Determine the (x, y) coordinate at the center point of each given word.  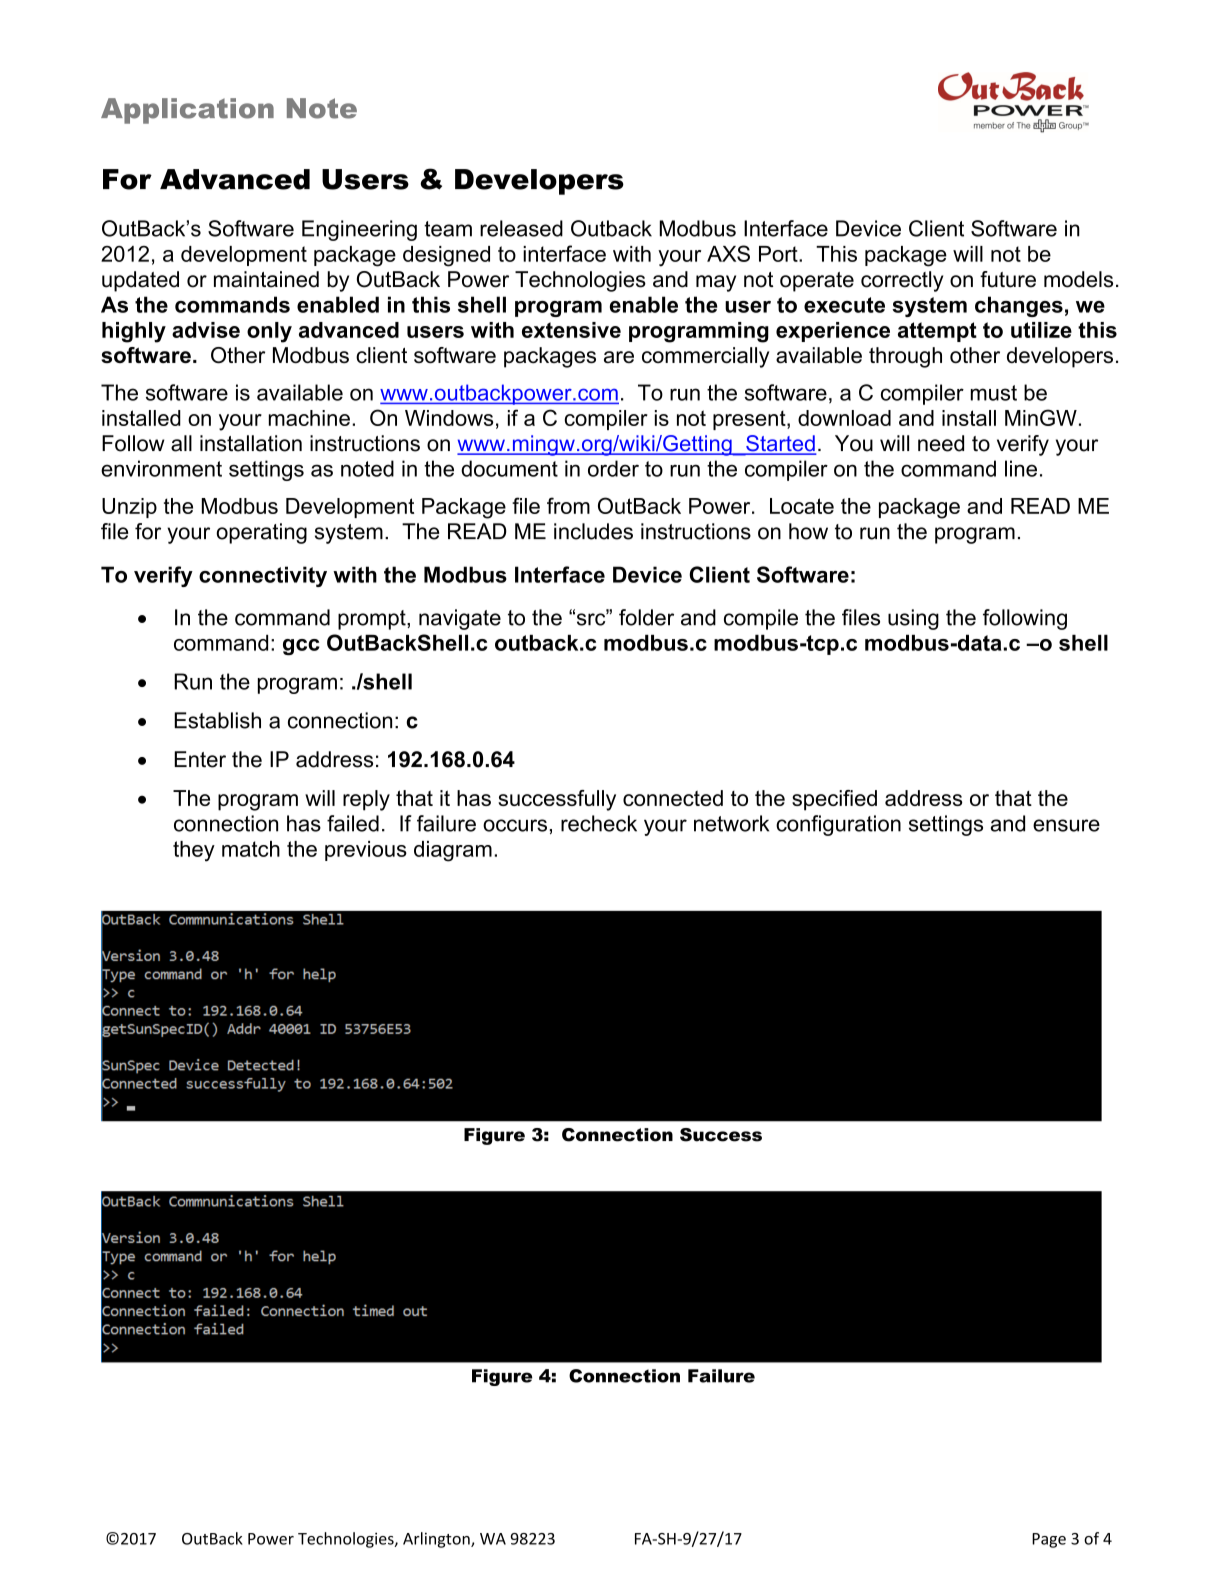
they (194, 851)
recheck (599, 823)
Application (187, 111)
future (1008, 279)
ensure (1066, 825)
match (251, 849)
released (521, 228)
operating (261, 533)
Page (1049, 1540)
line (1021, 468)
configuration (838, 825)
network (731, 823)
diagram (453, 851)
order (613, 468)
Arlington (437, 1540)
